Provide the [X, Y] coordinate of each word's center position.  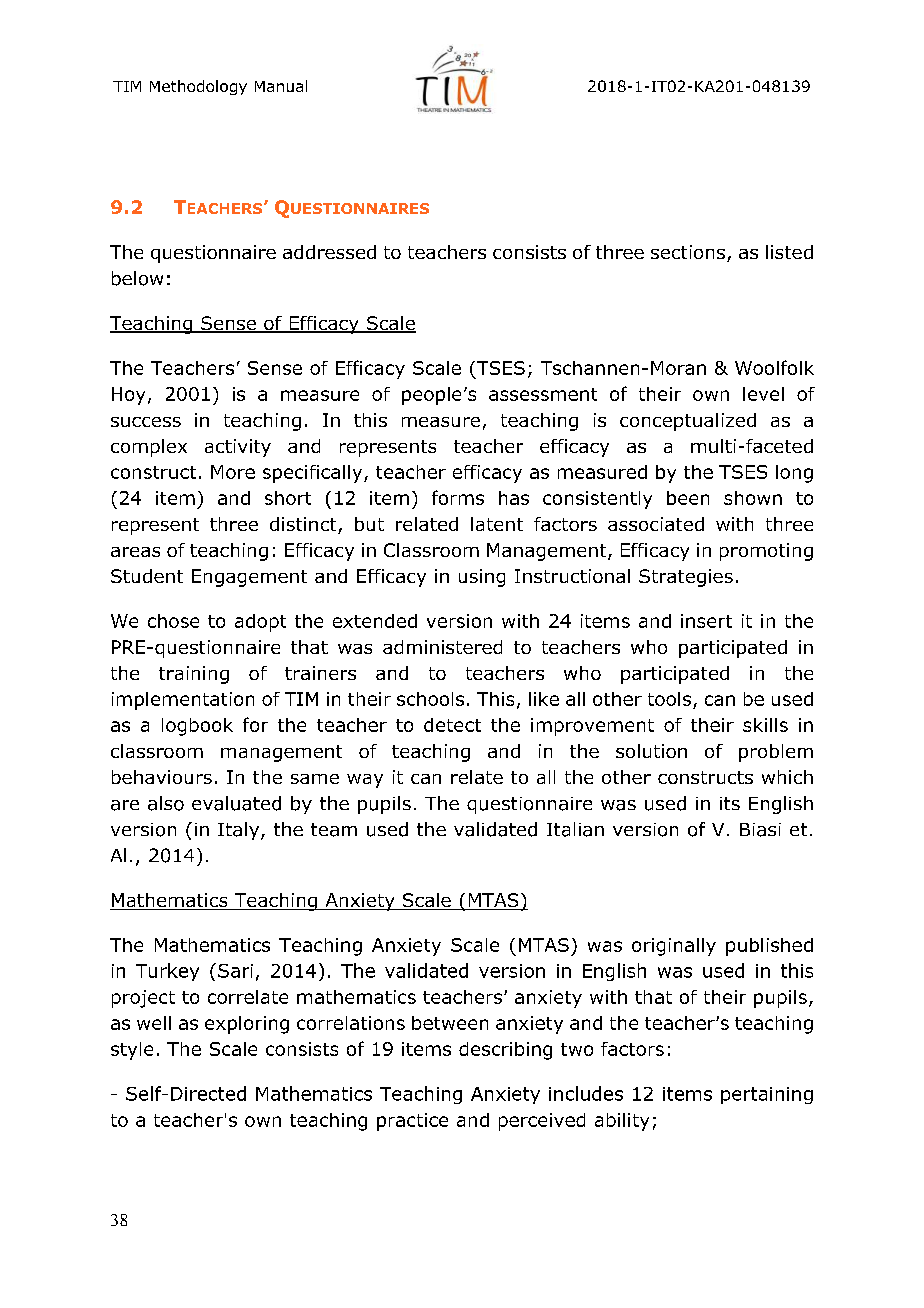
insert [706, 621]
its [730, 803]
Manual [281, 86]
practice [412, 1122]
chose [173, 621]
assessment [543, 394]
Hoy [128, 396]
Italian [575, 829]
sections [689, 253]
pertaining [767, 1095]
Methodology [198, 87]
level [763, 394]
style [132, 1051]
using [482, 578]
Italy [240, 831]
